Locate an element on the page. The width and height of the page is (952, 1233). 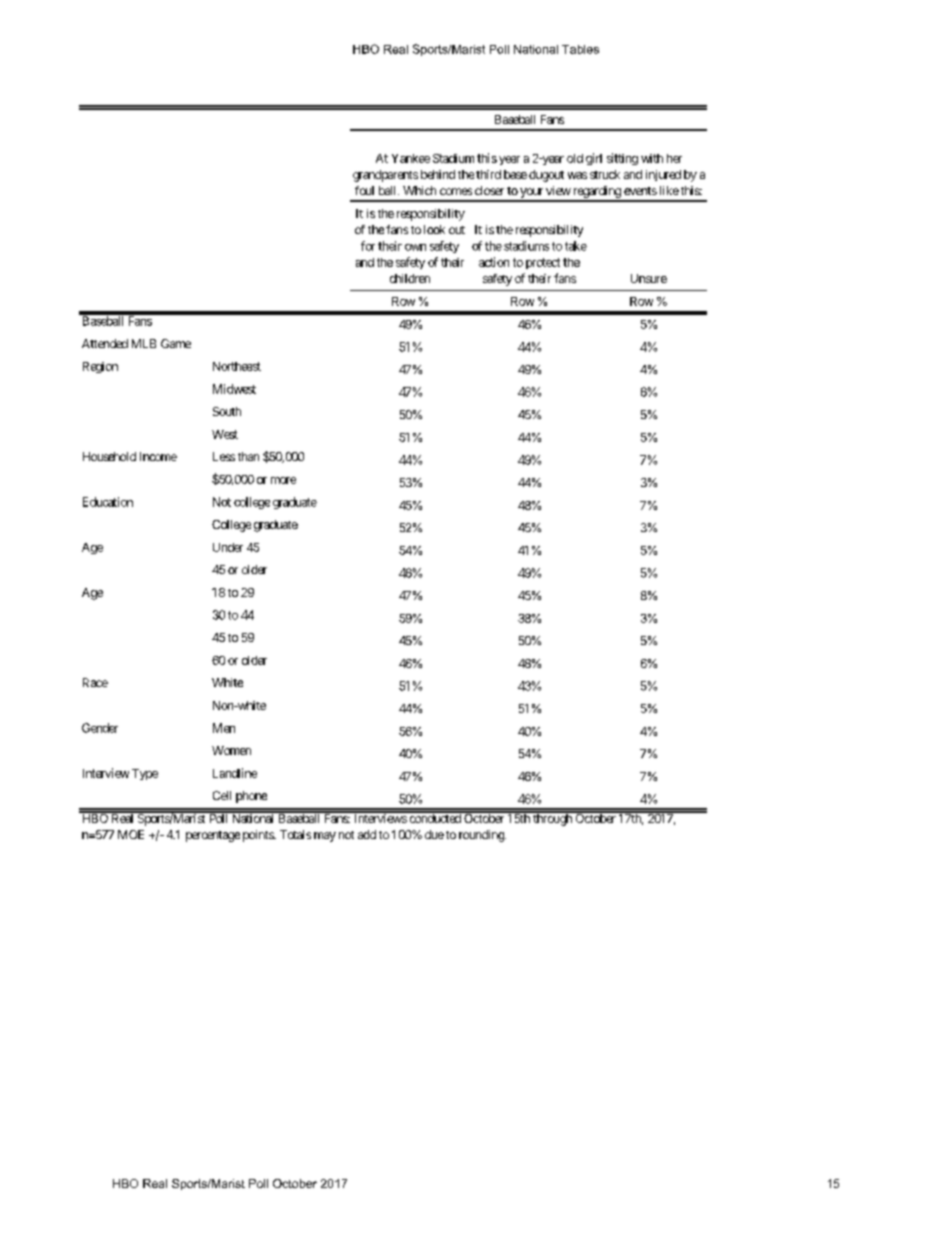
Game is located at coordinates (176, 343).
